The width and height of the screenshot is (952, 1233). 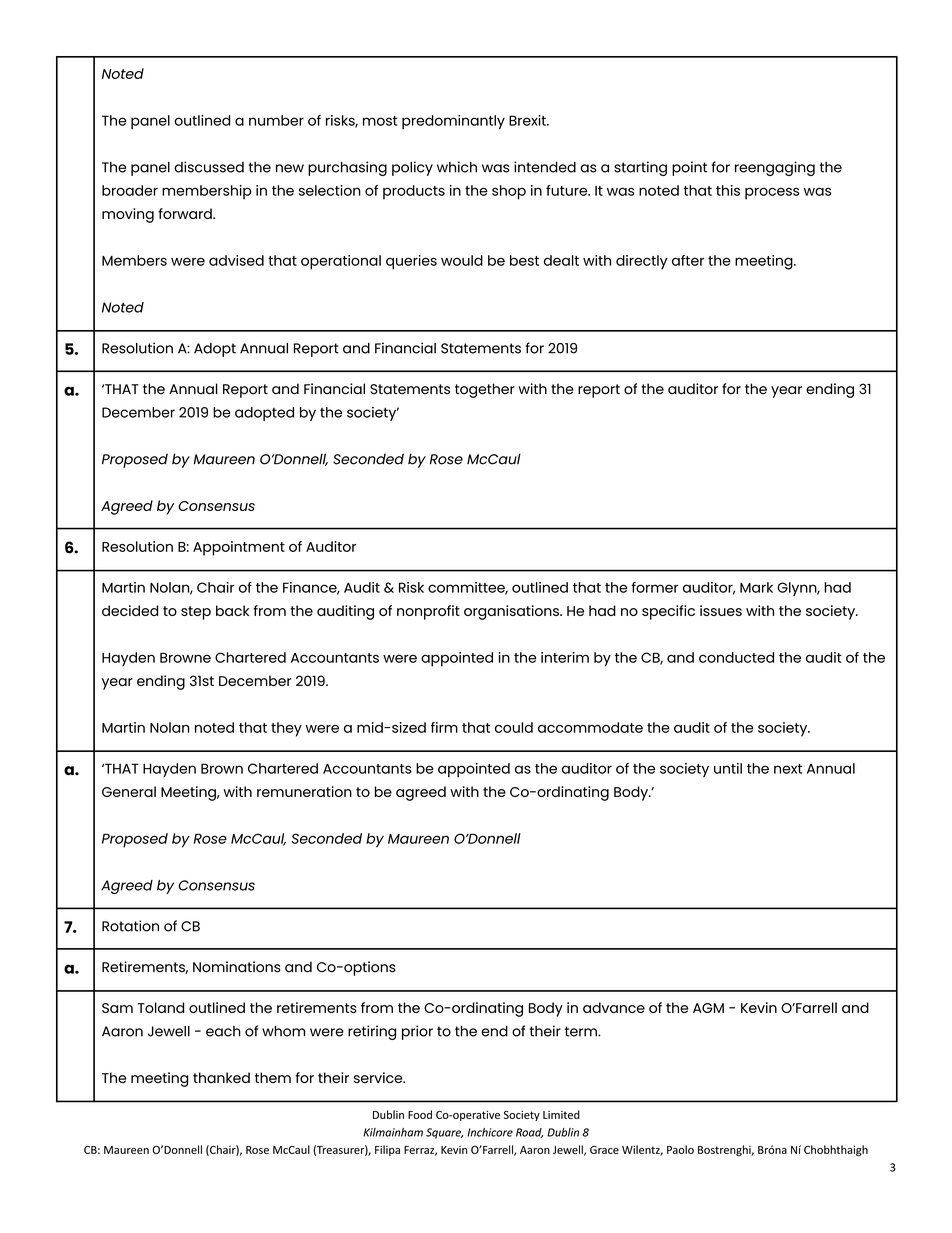 What do you see at coordinates (209, 167) in the screenshot?
I see `discussed` at bounding box center [209, 167].
